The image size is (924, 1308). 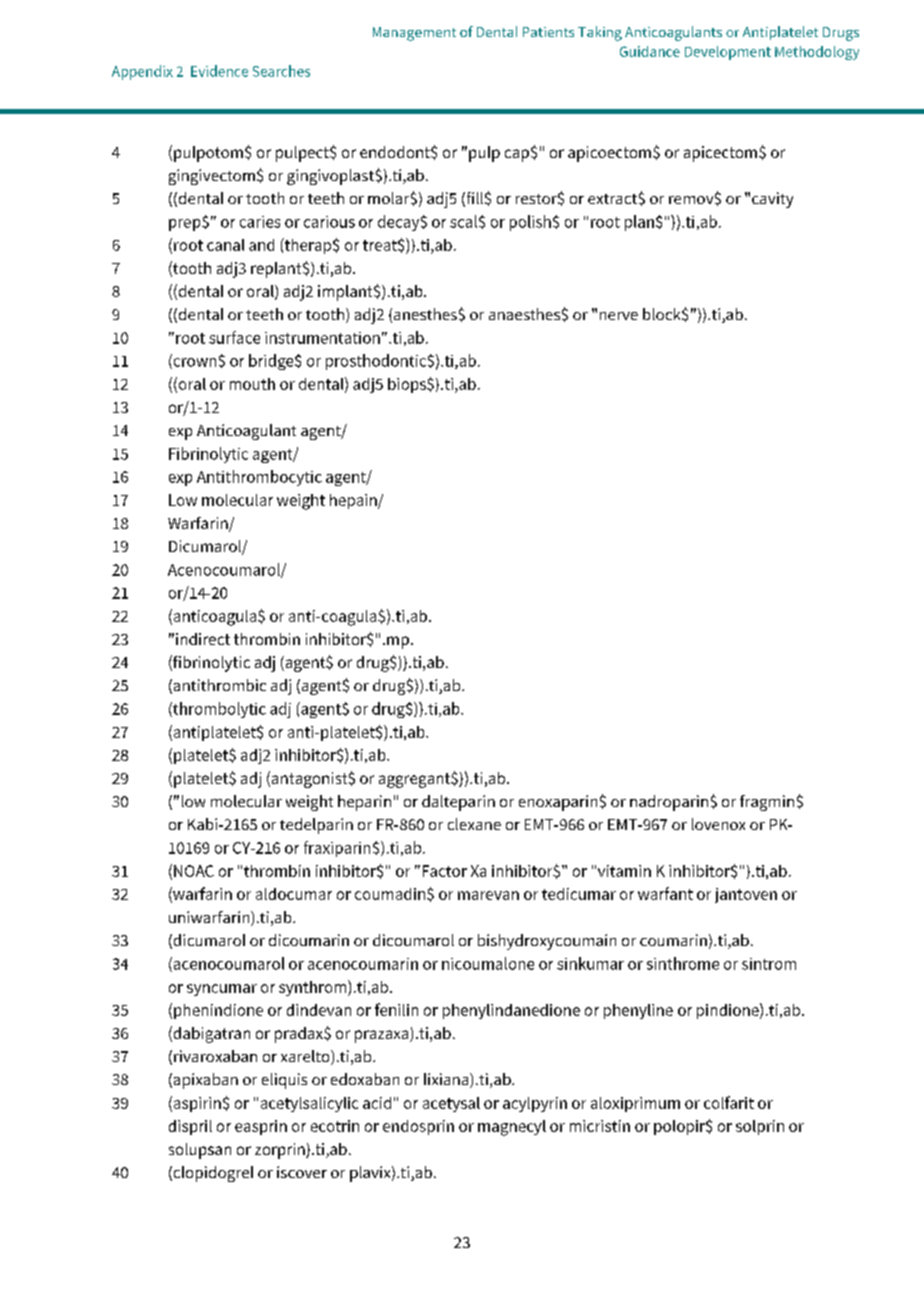 What do you see at coordinates (252, 384) in the screenshot?
I see `mouth` at bounding box center [252, 384].
